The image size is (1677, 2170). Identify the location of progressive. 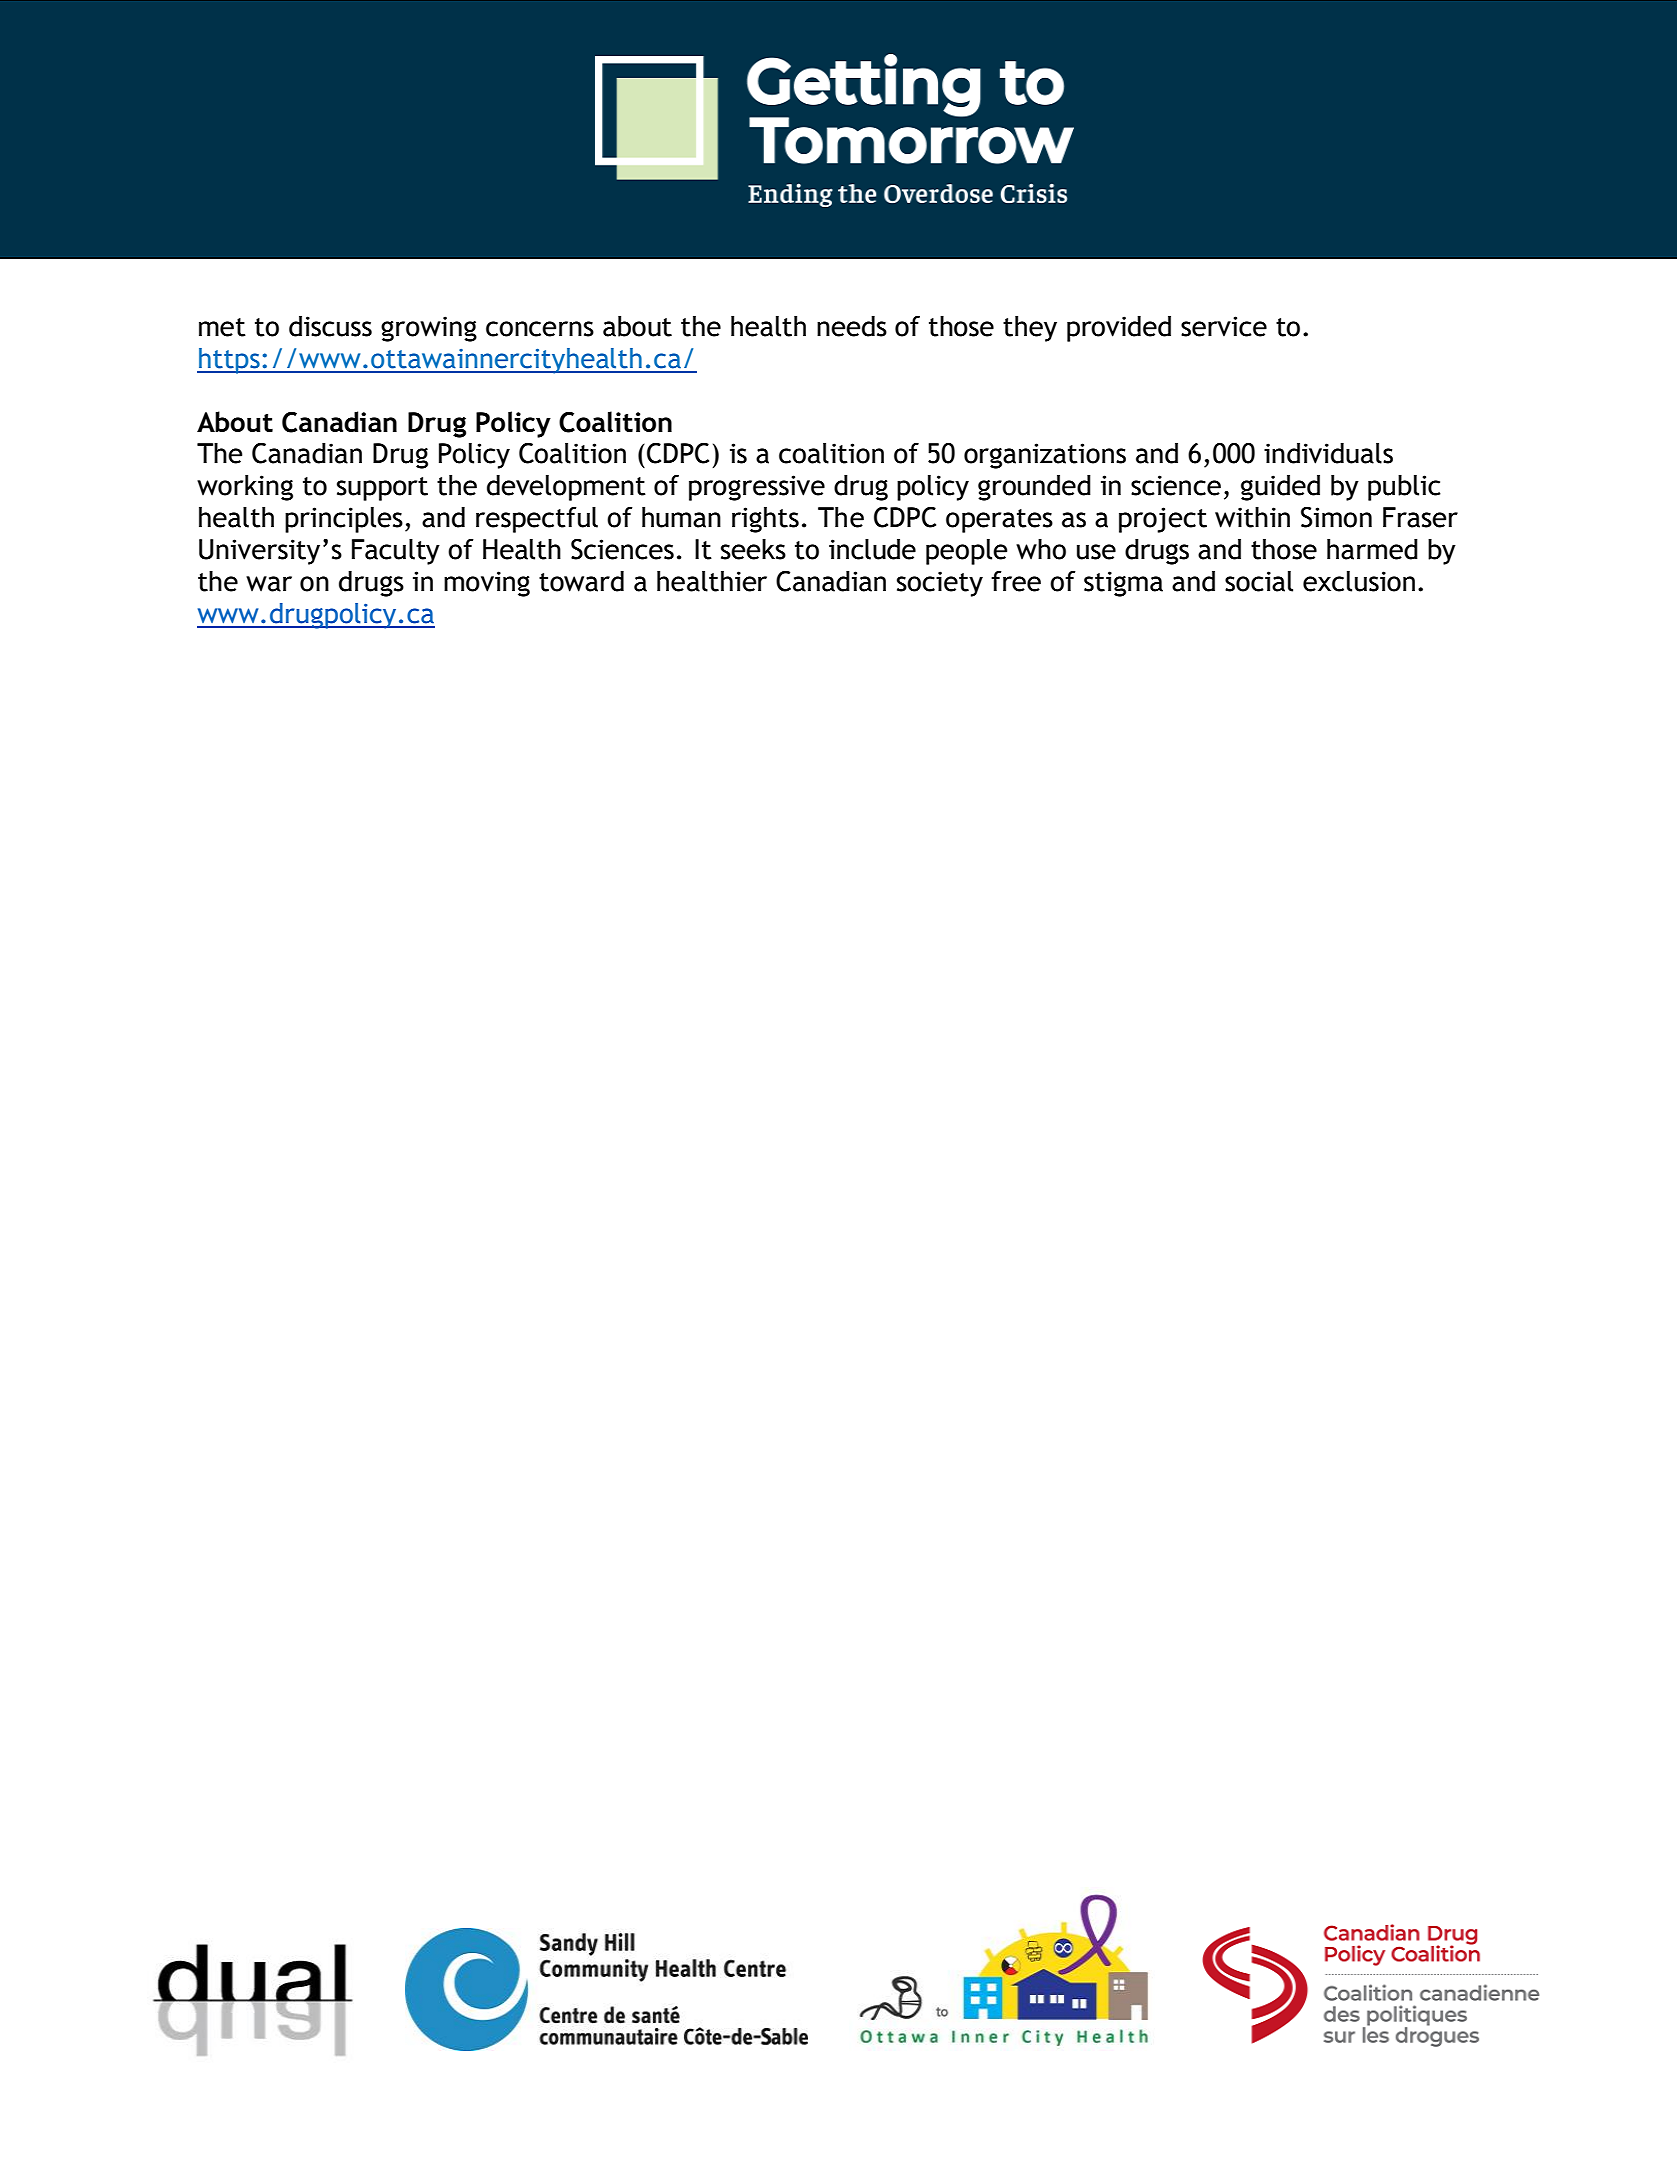
(757, 488).
